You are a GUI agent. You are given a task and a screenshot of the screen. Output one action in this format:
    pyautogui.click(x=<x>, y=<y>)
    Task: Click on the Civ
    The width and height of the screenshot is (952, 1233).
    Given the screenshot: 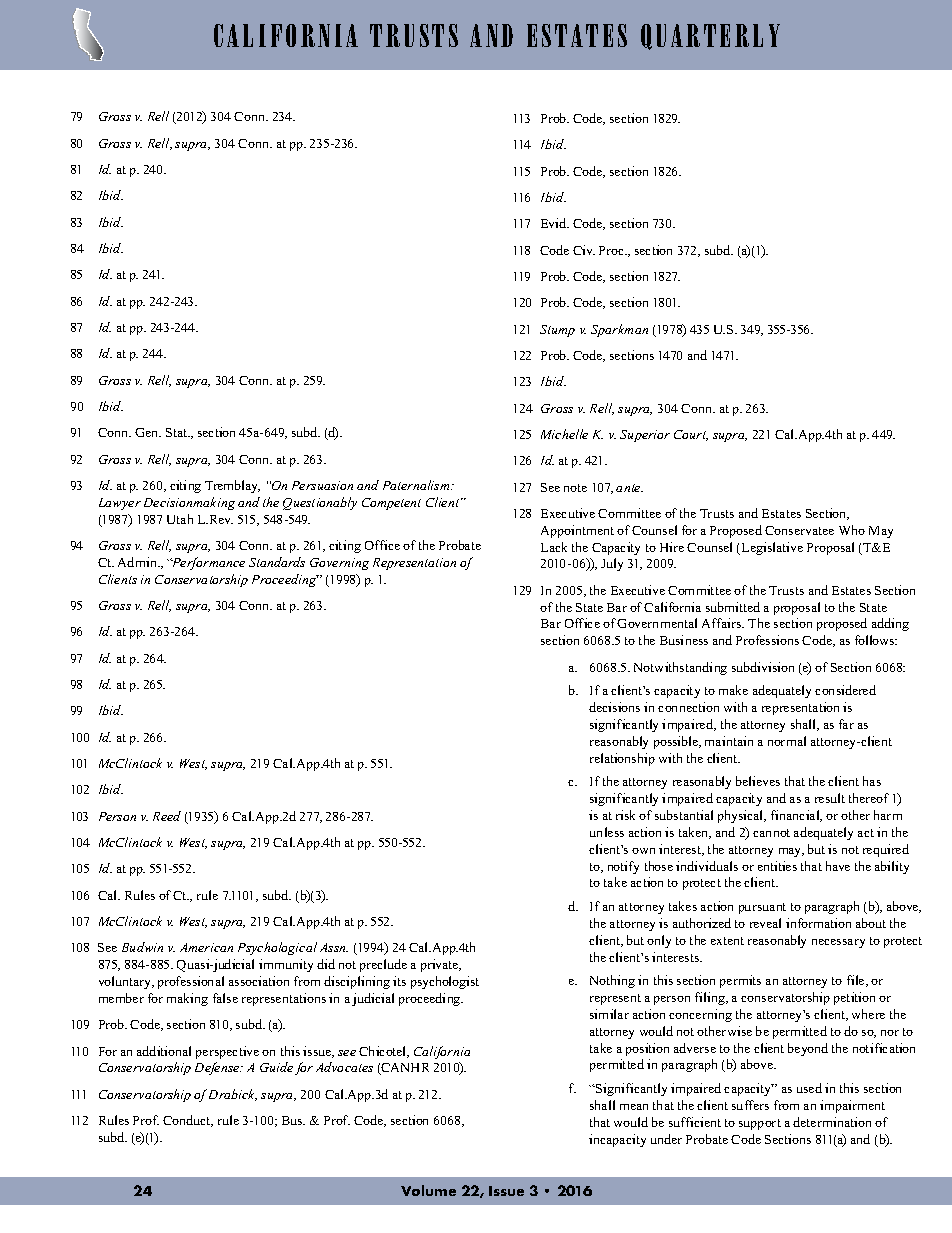 What is the action you would take?
    pyautogui.click(x=584, y=250)
